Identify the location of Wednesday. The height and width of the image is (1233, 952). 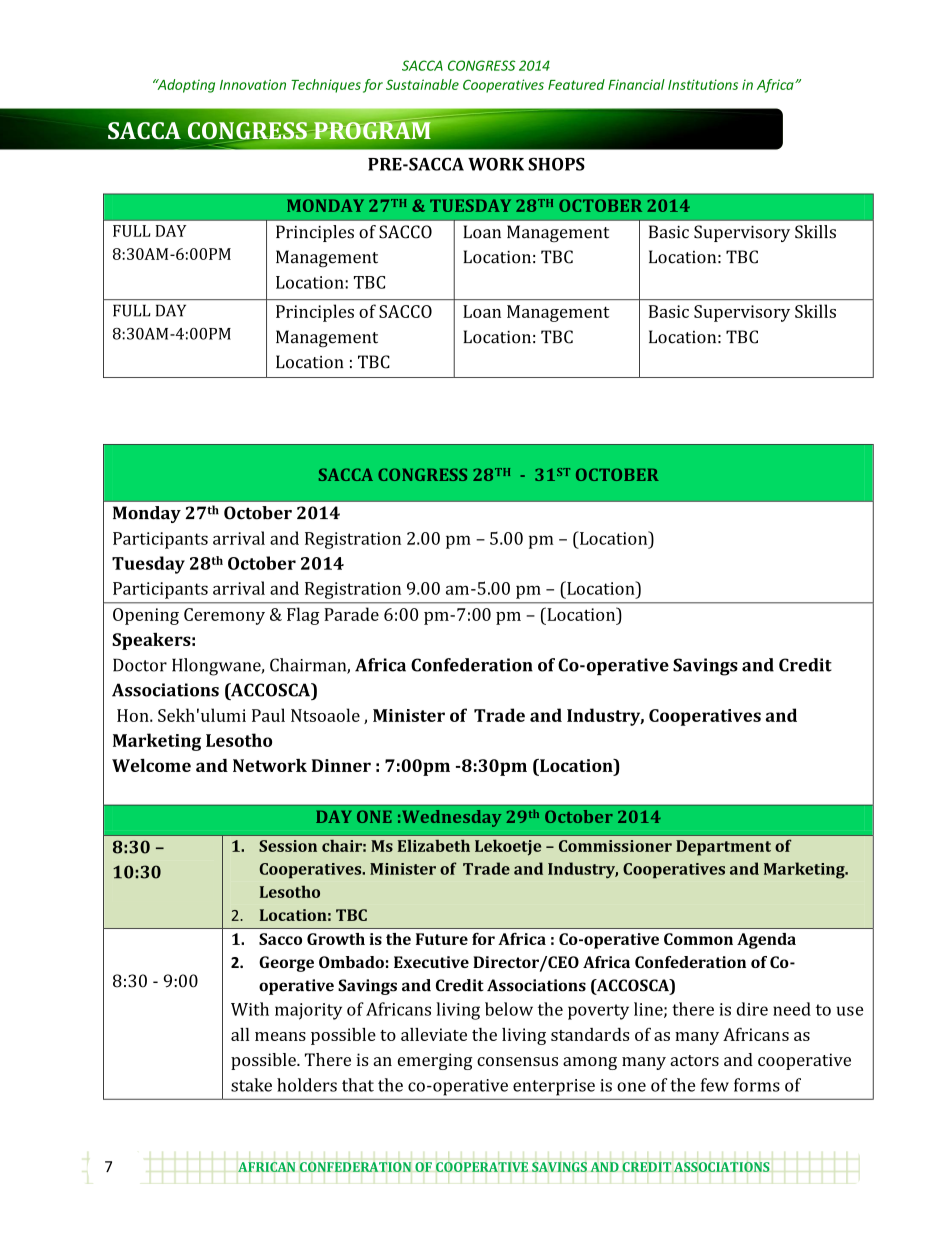
(451, 818).
